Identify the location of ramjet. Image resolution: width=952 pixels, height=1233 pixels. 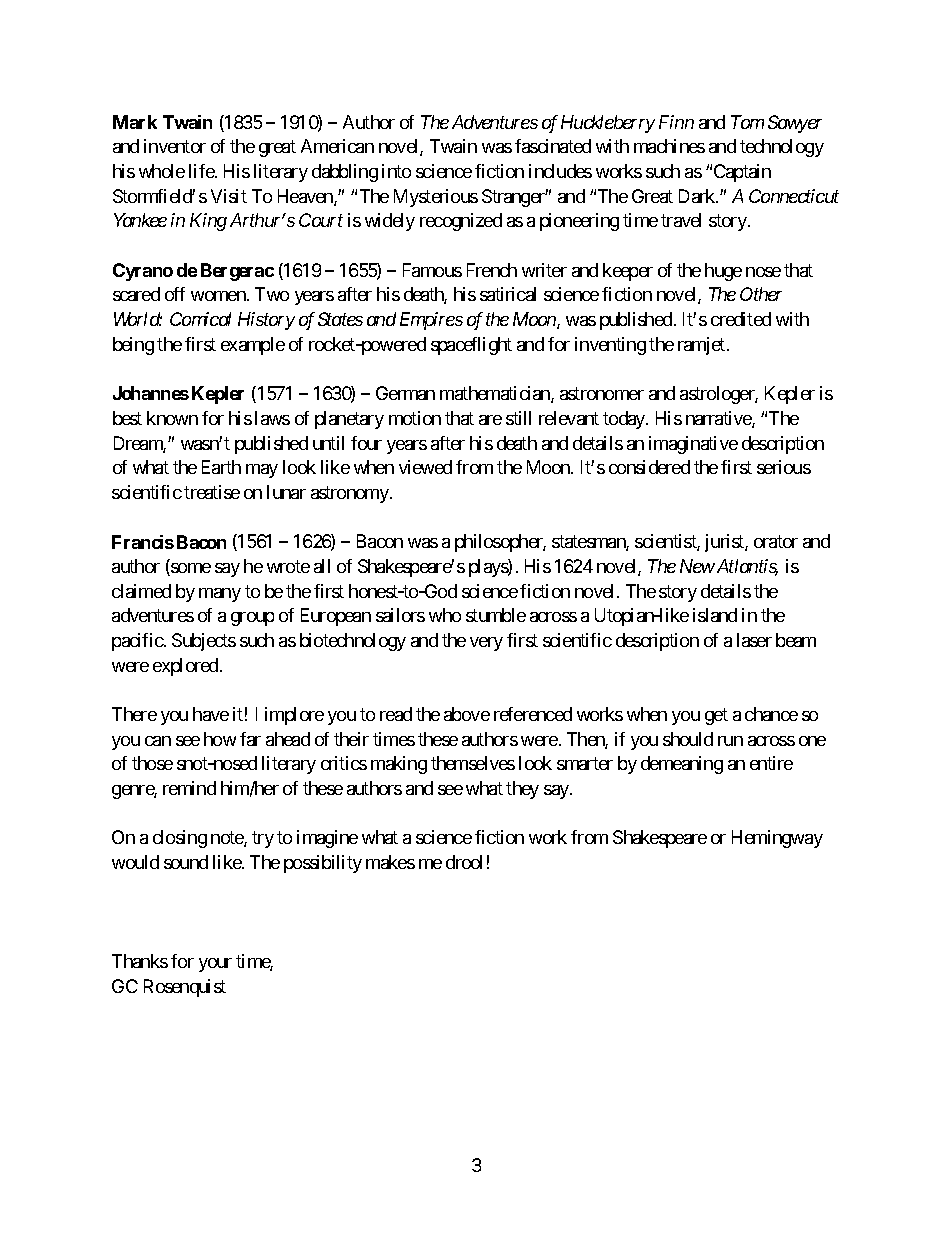
(703, 346).
